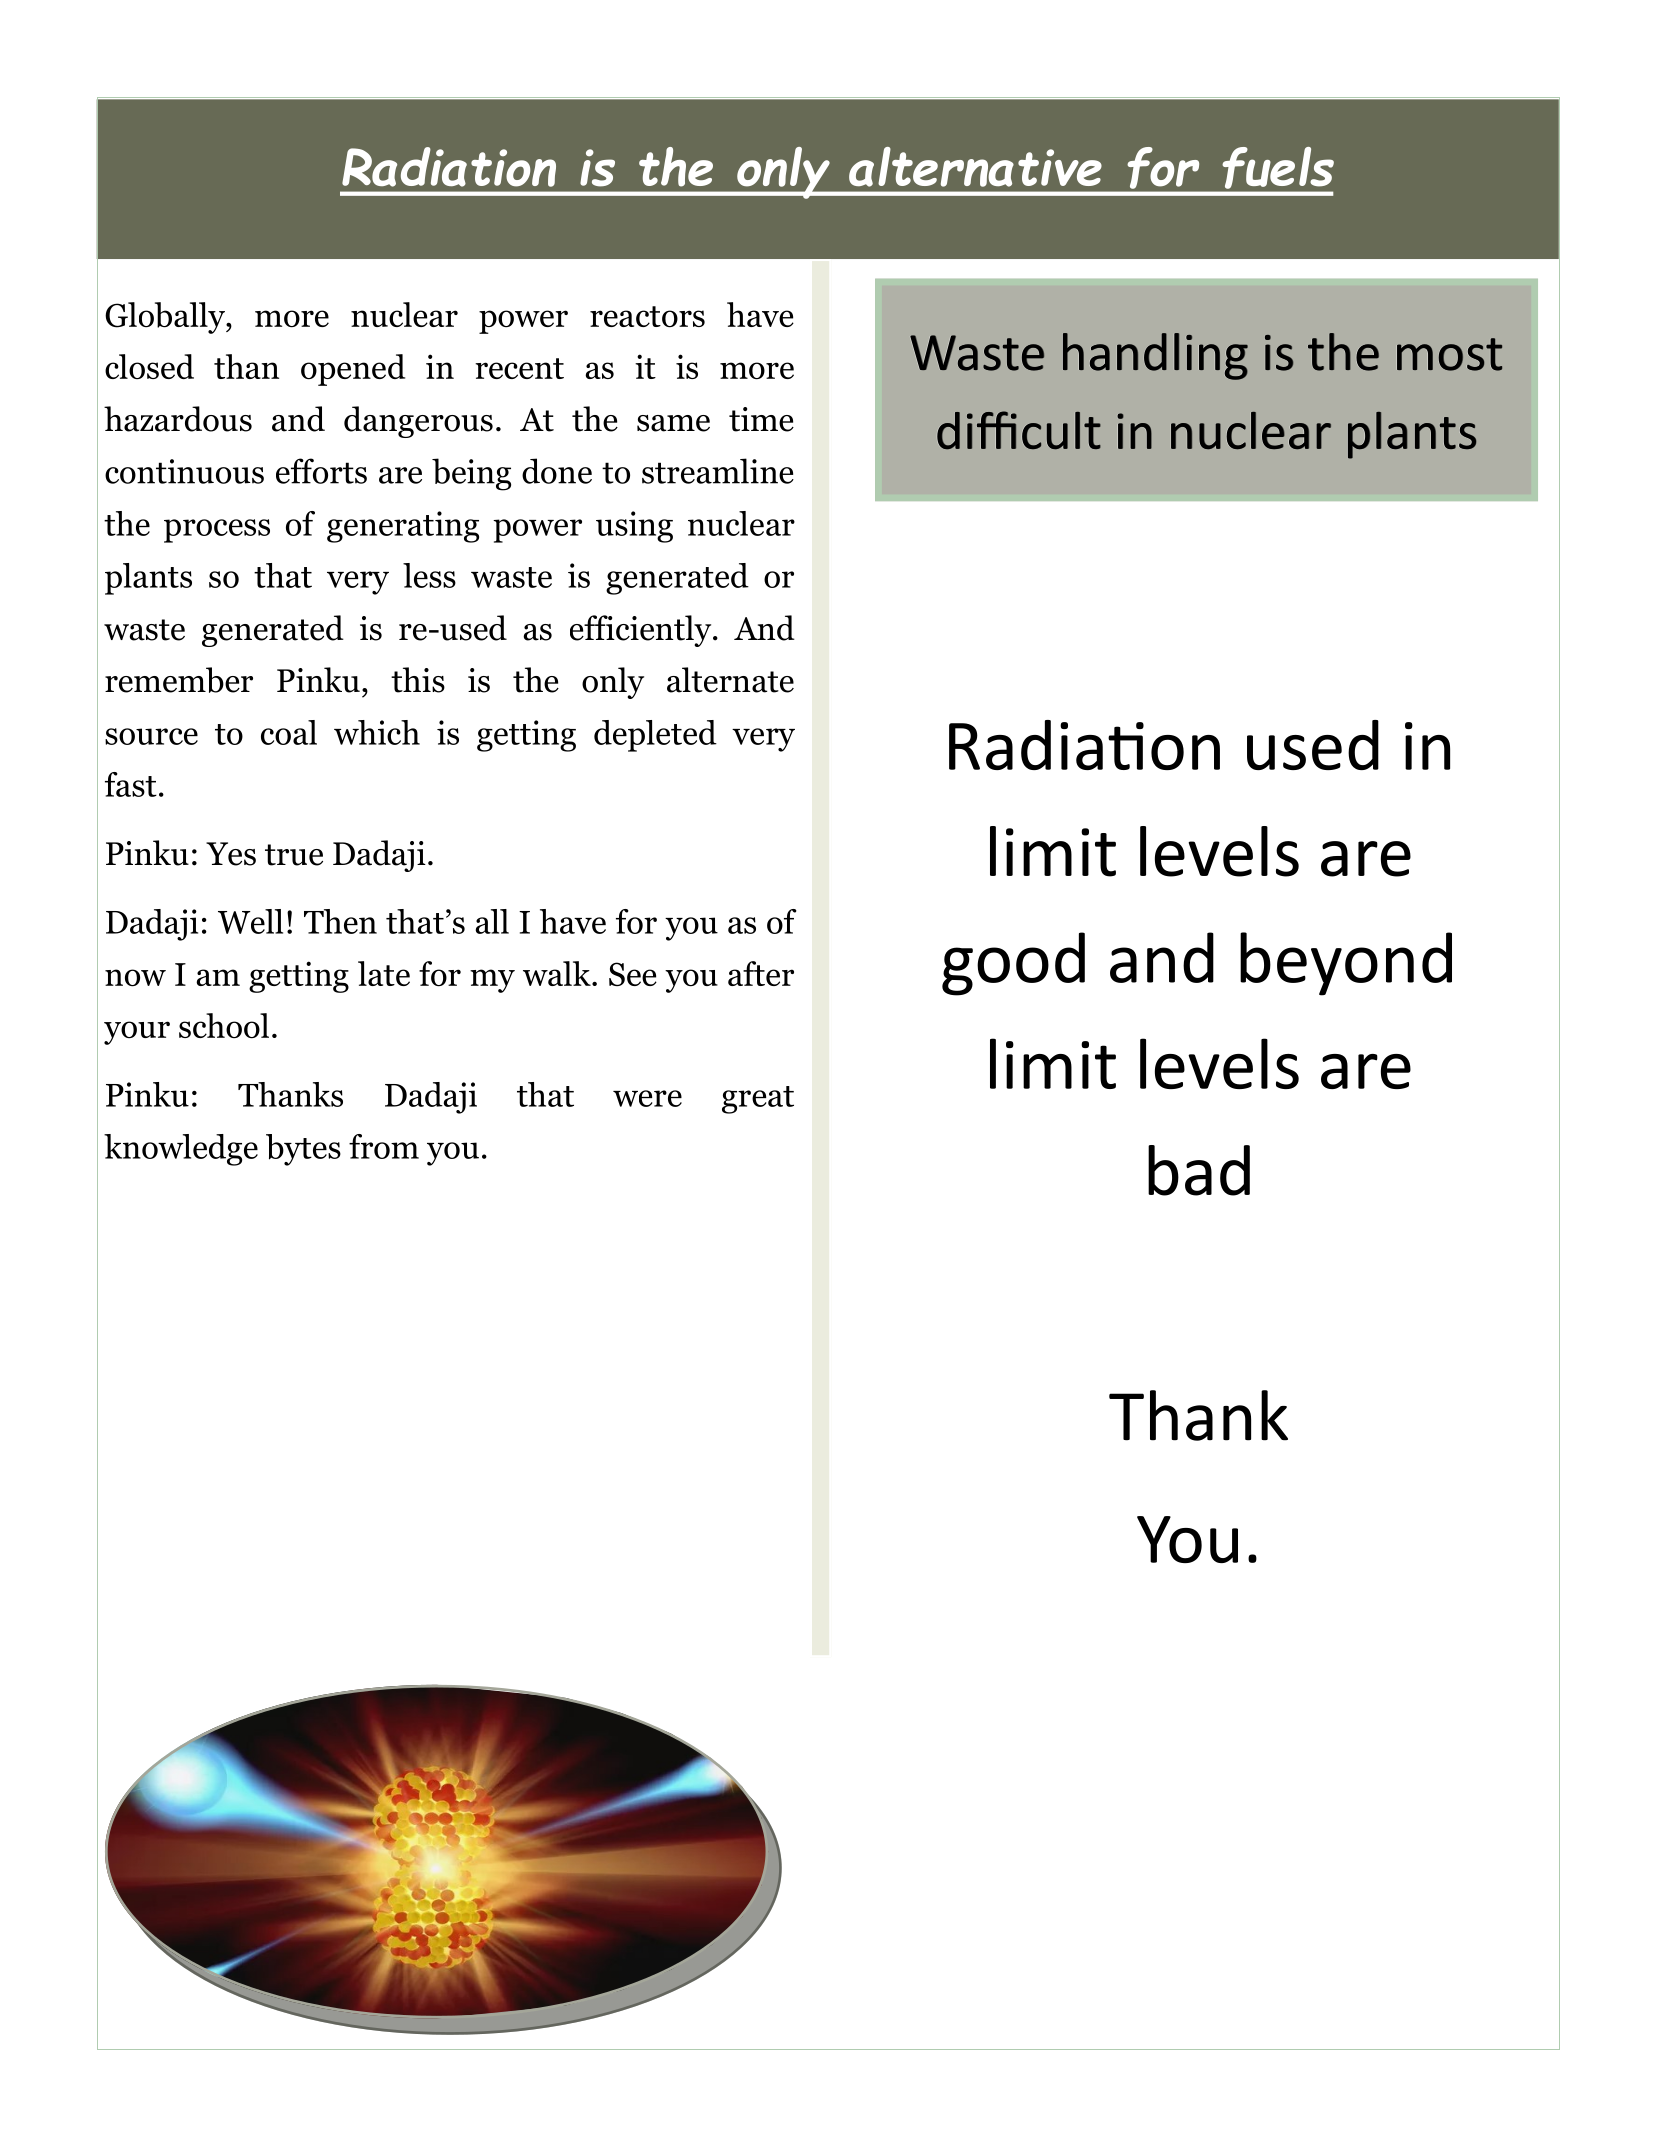 The width and height of the image is (1659, 2147). Describe the element at coordinates (1019, 430) in the image. I see `difficult` at that location.
